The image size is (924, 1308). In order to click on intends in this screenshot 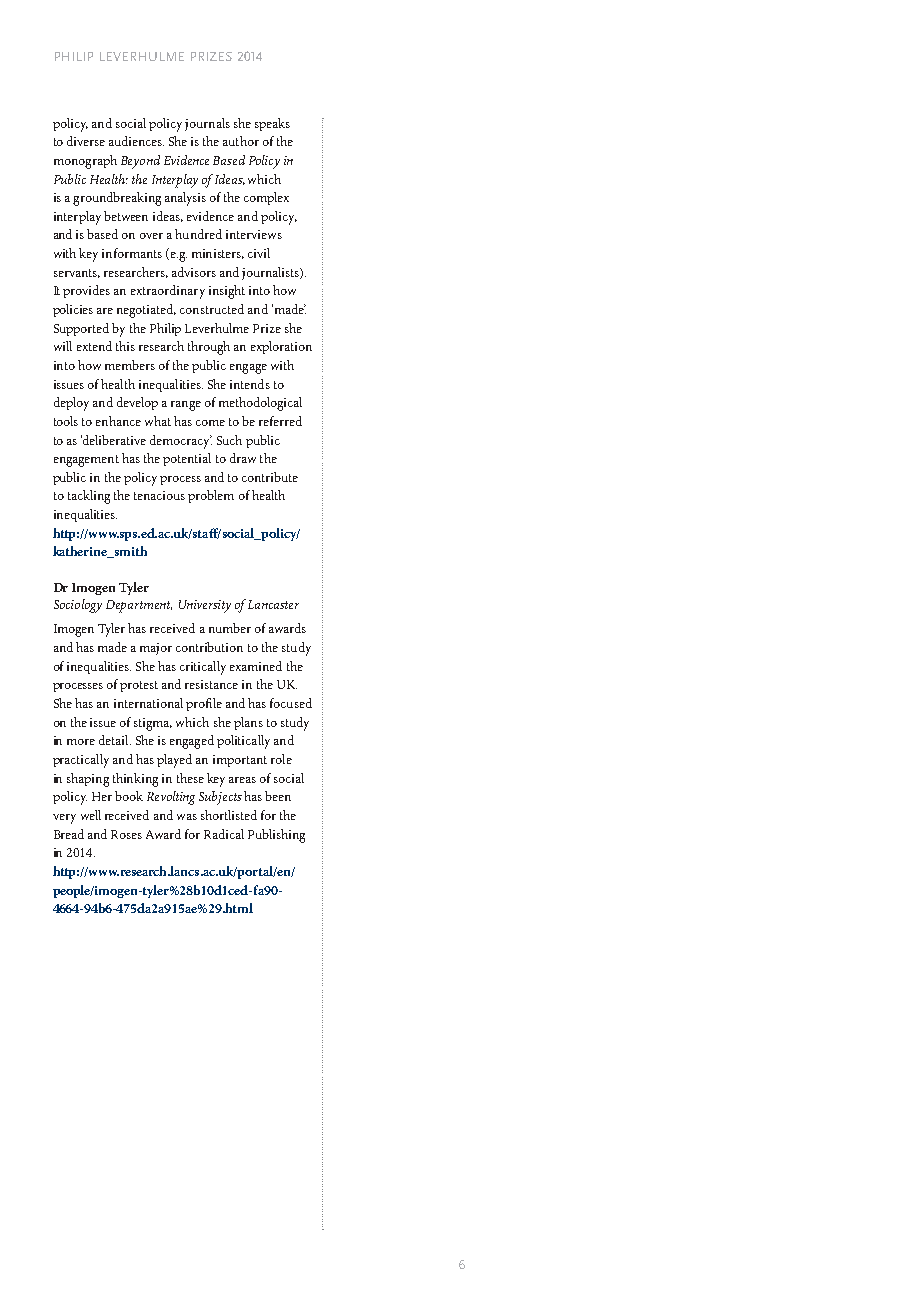, I will do `click(250, 384)`.
